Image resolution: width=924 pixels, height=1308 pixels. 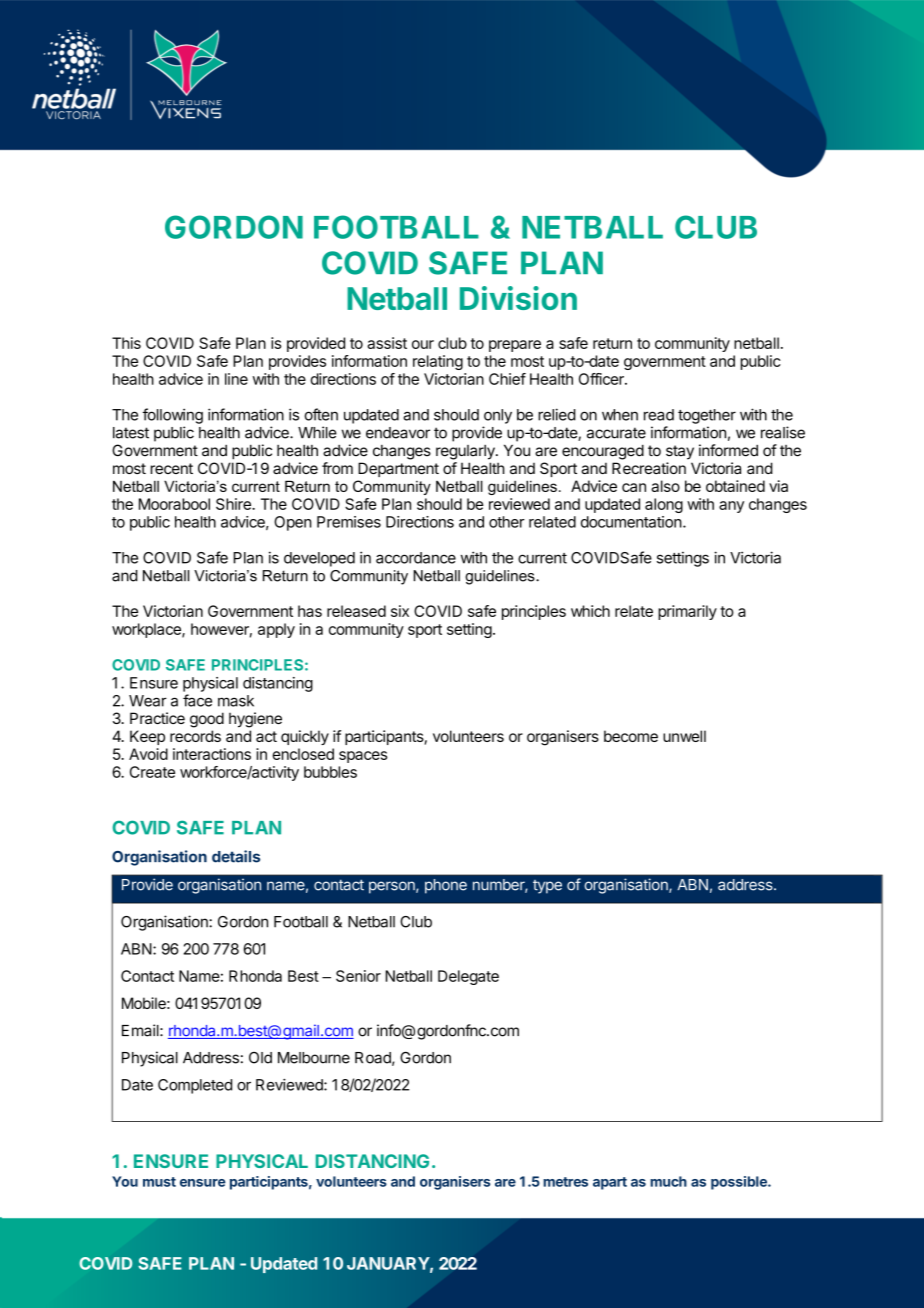 I want to click on This, so click(x=126, y=343).
